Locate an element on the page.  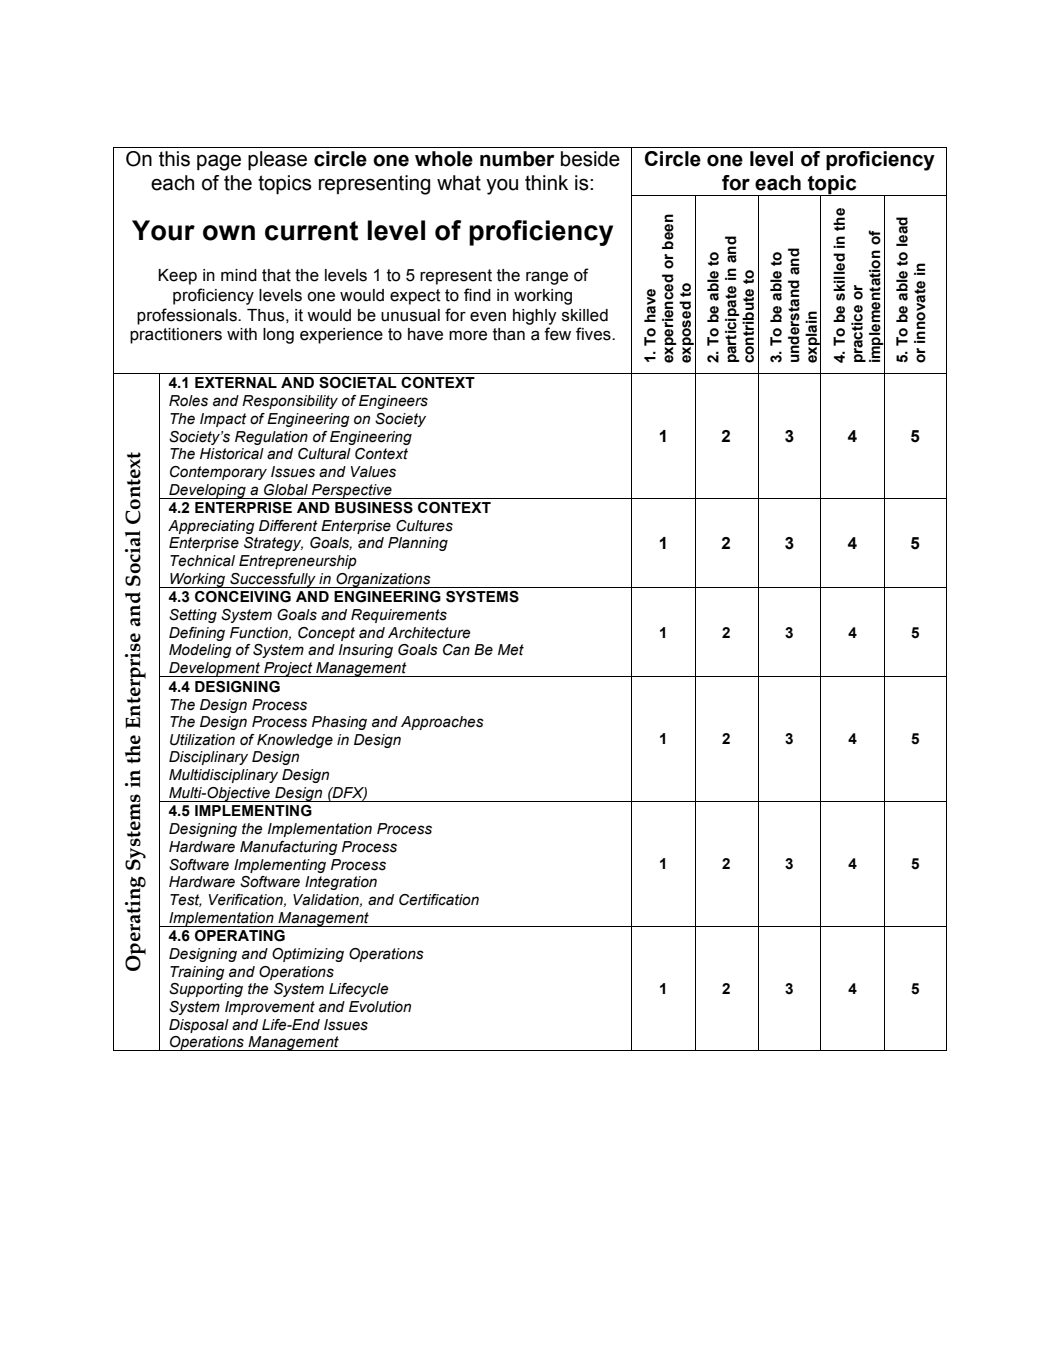
Supporting is located at coordinates (206, 990).
